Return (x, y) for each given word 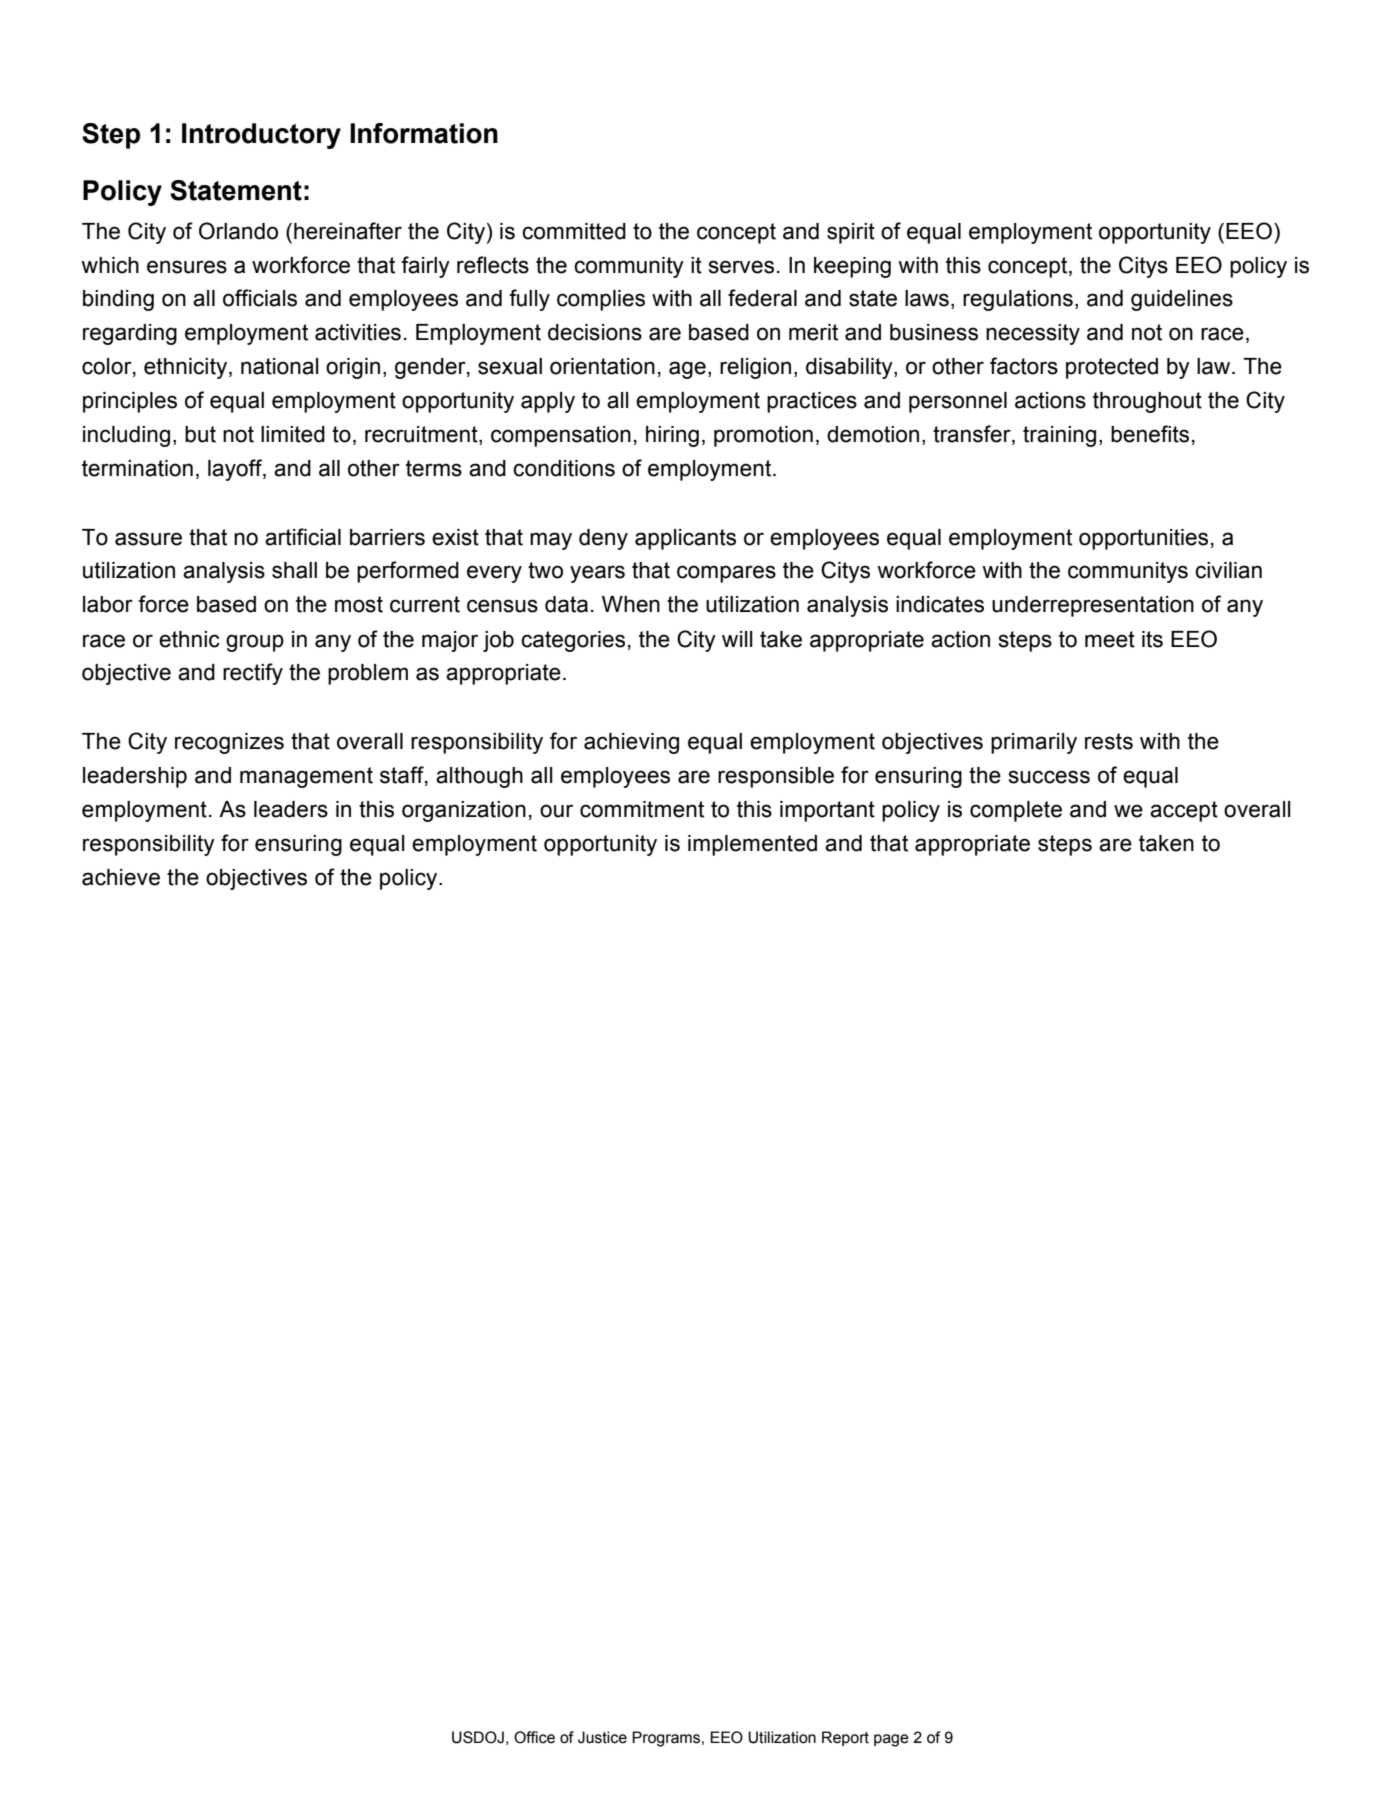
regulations (1018, 300)
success (1049, 777)
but (200, 434)
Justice (602, 1737)
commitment (642, 809)
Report (845, 1738)
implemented (752, 845)
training (1059, 436)
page (891, 1740)
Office (534, 1737)
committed (574, 231)
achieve (121, 877)
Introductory (261, 136)
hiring (672, 436)
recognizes (229, 743)
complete (1016, 811)
